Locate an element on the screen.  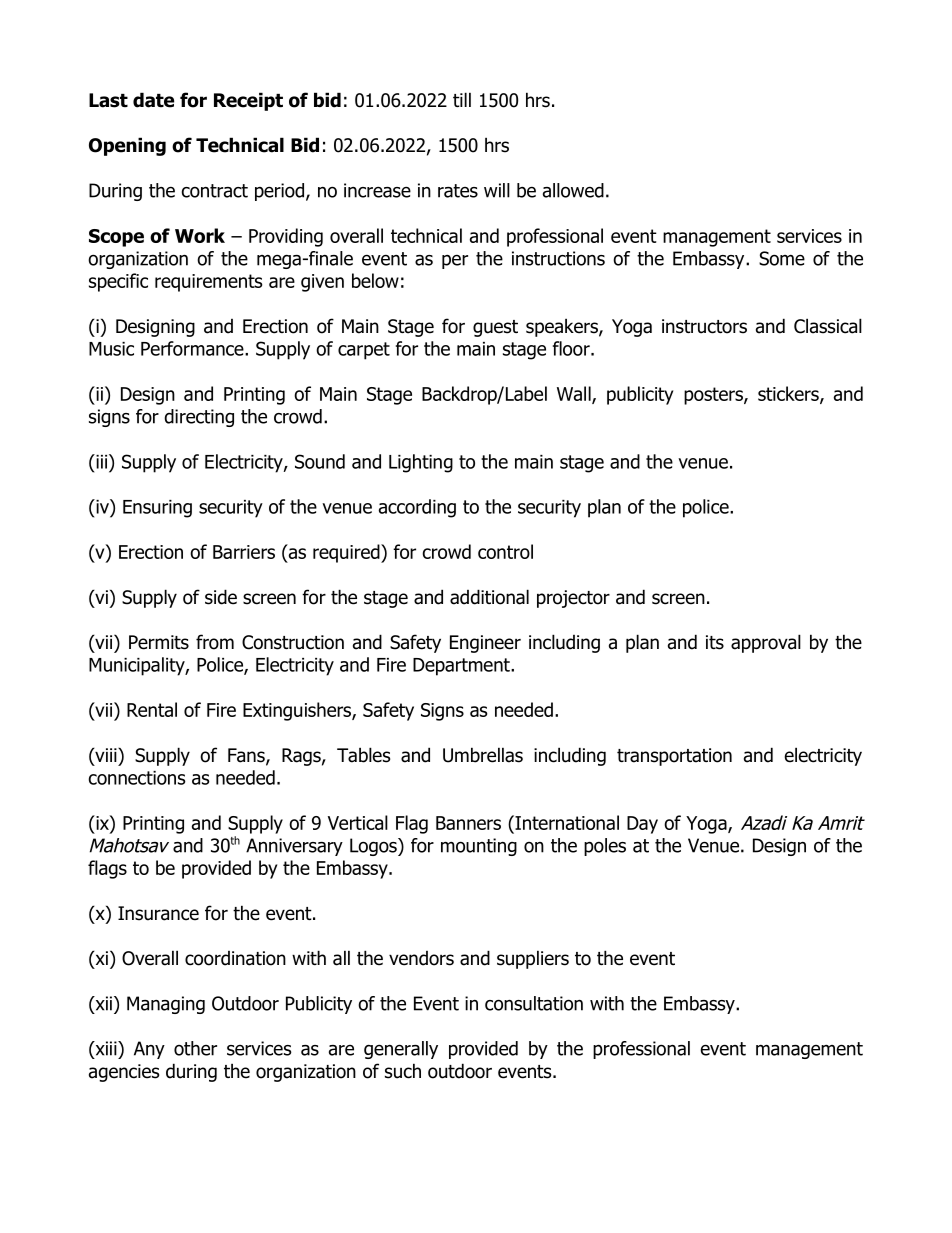
generally is located at coordinates (401, 1050).
